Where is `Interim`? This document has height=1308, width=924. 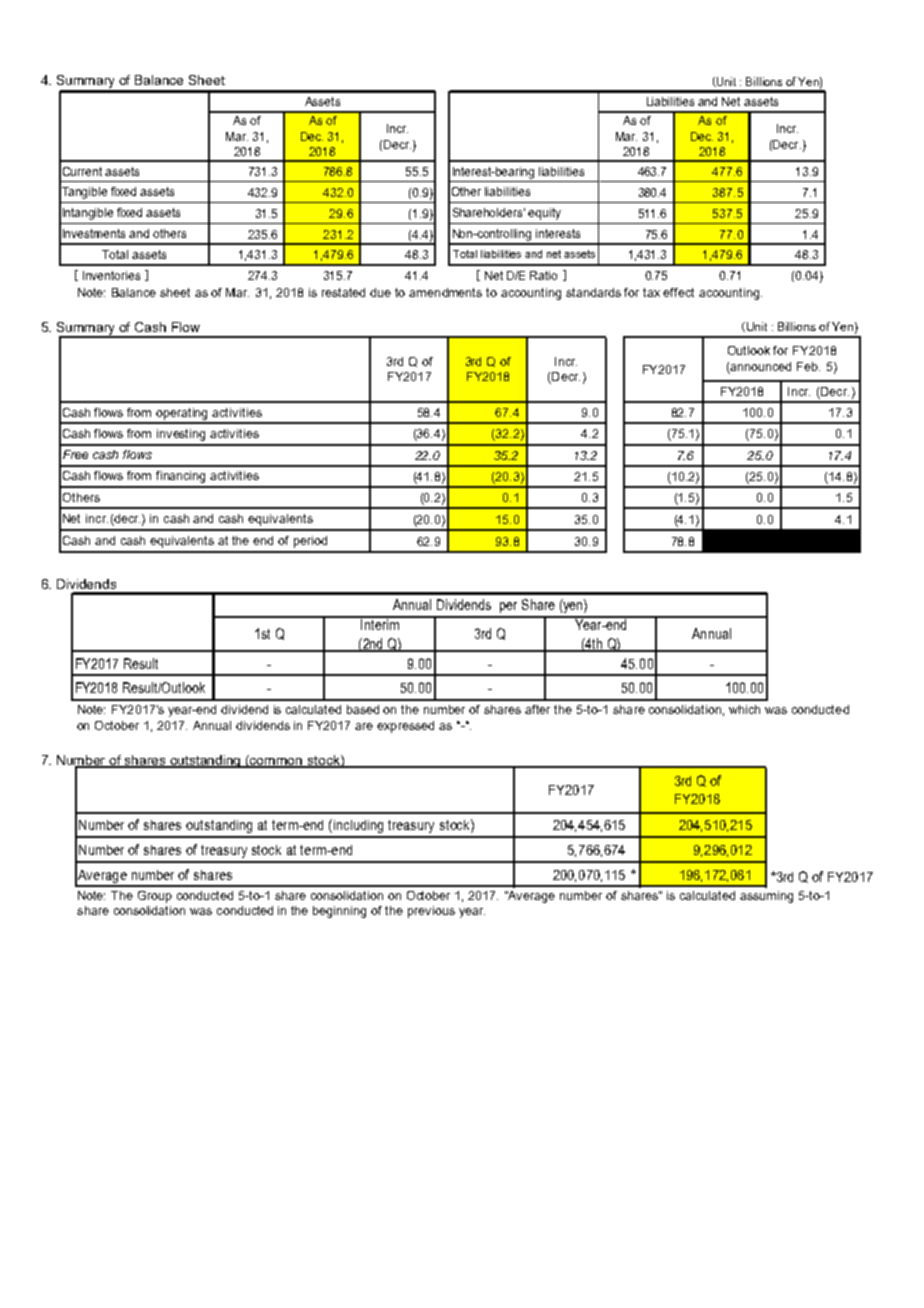
Interim is located at coordinates (380, 623).
